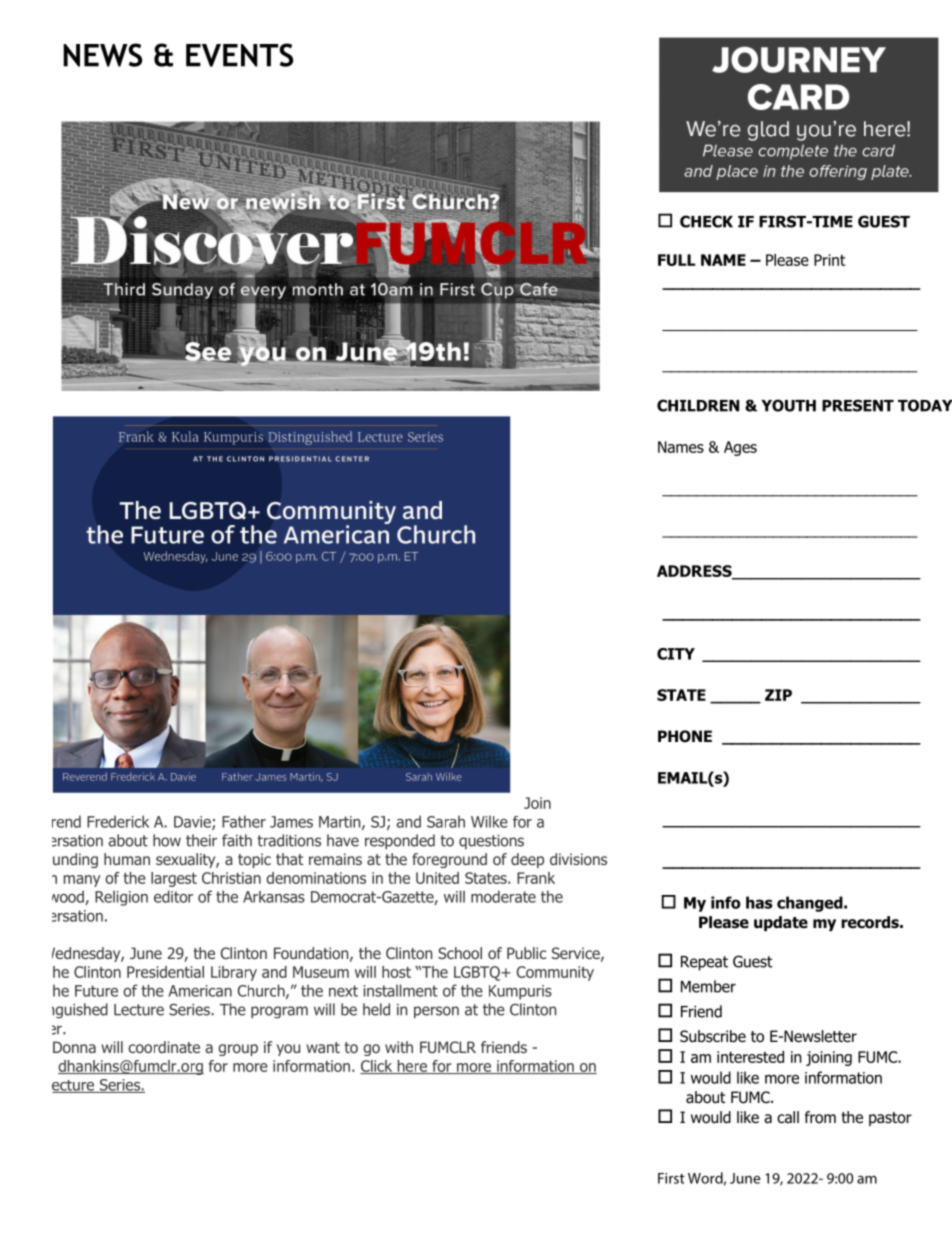 Image resolution: width=952 pixels, height=1233 pixels. I want to click on Davie, so click(193, 823).
